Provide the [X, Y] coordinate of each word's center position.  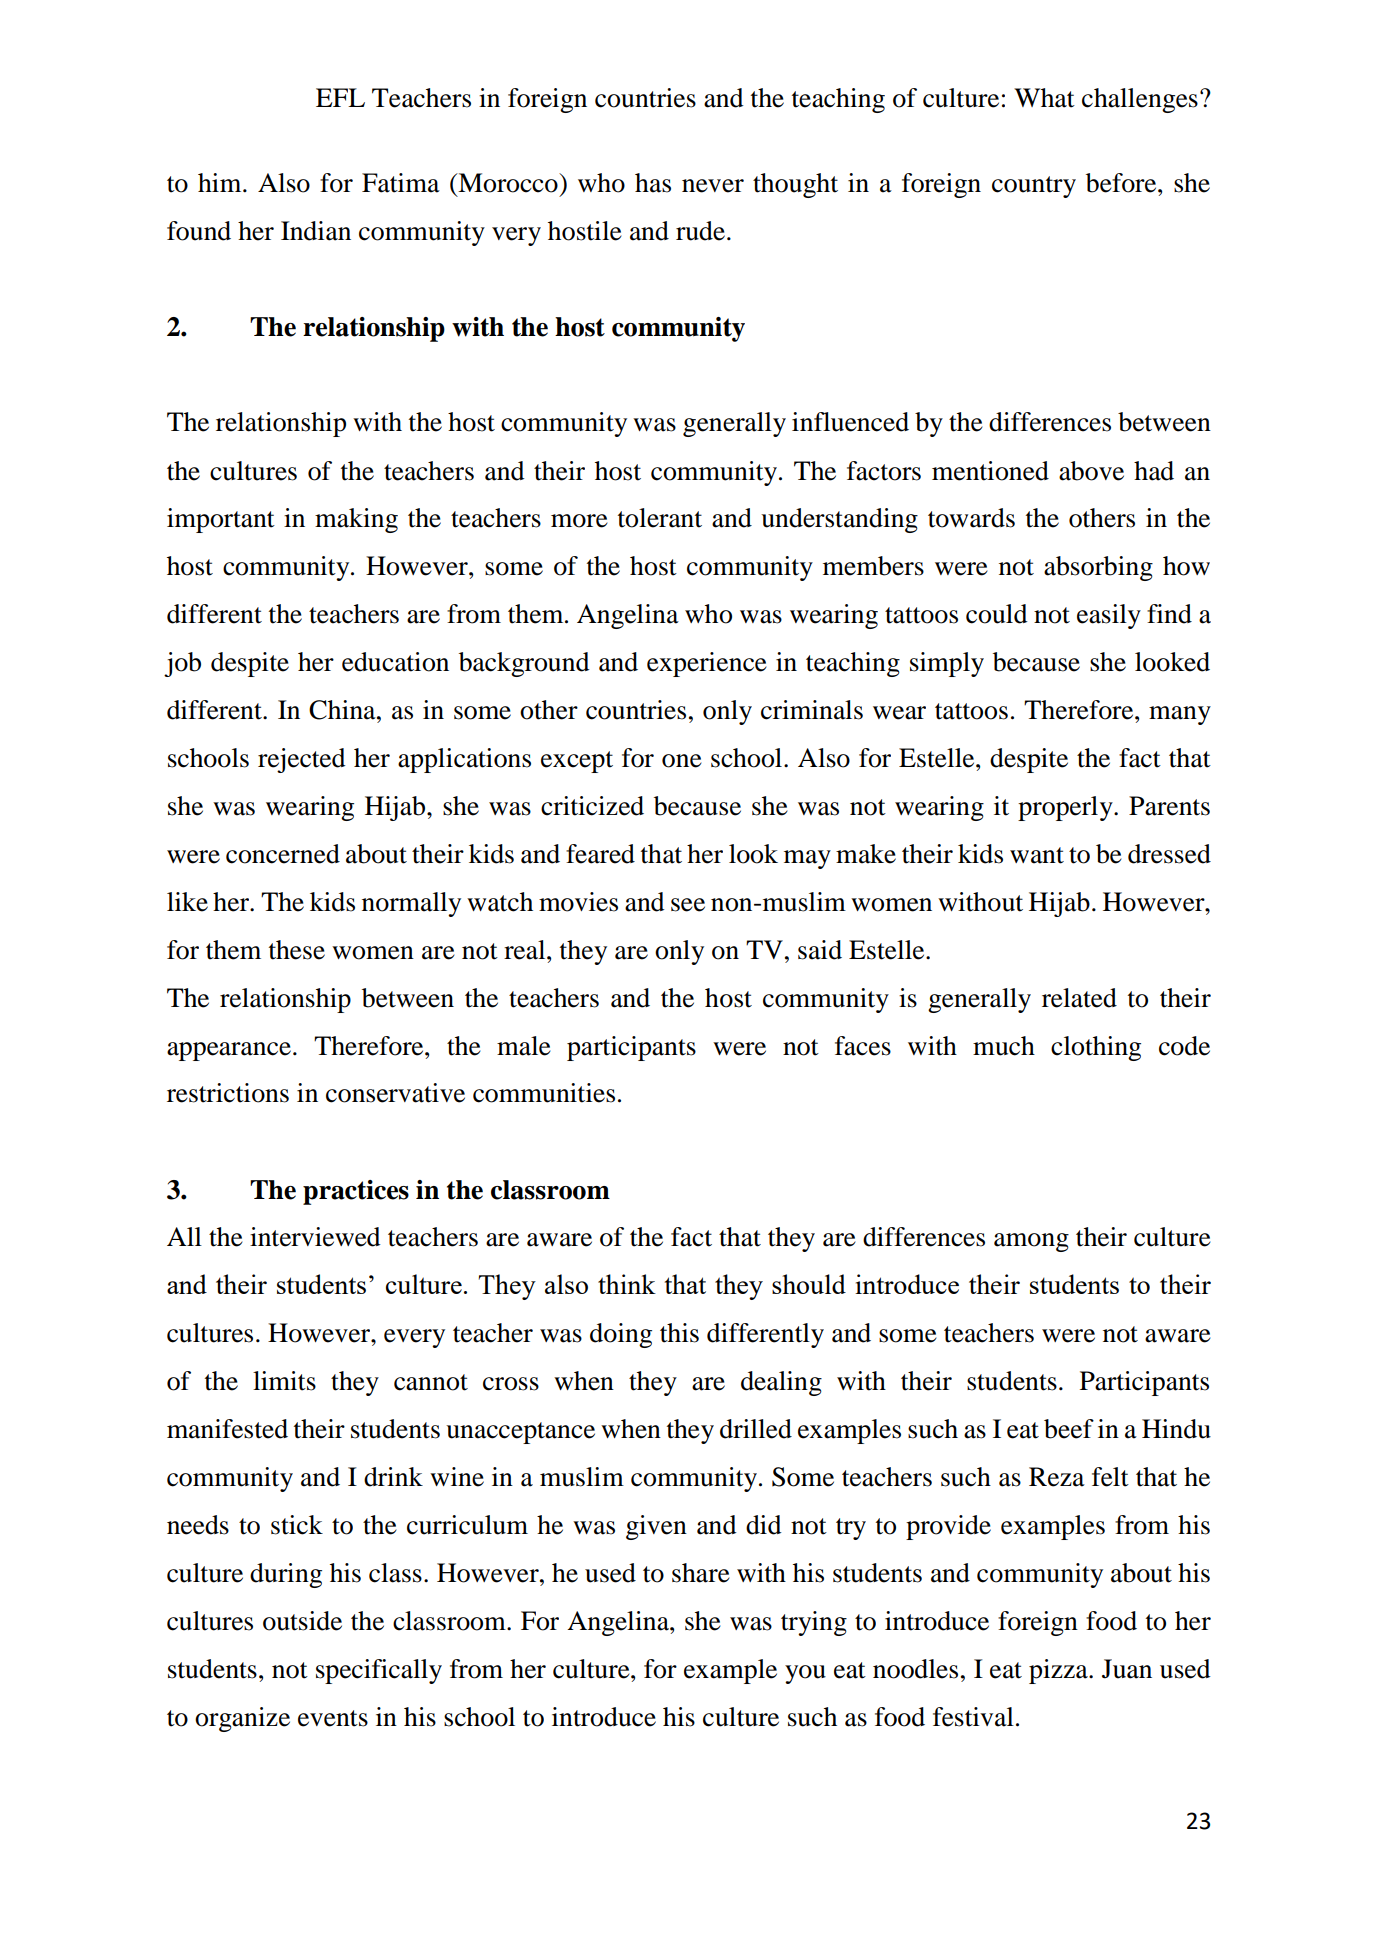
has [653, 183]
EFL [340, 97]
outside [302, 1621]
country [1034, 187]
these [297, 950]
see [688, 905]
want [1037, 855]
